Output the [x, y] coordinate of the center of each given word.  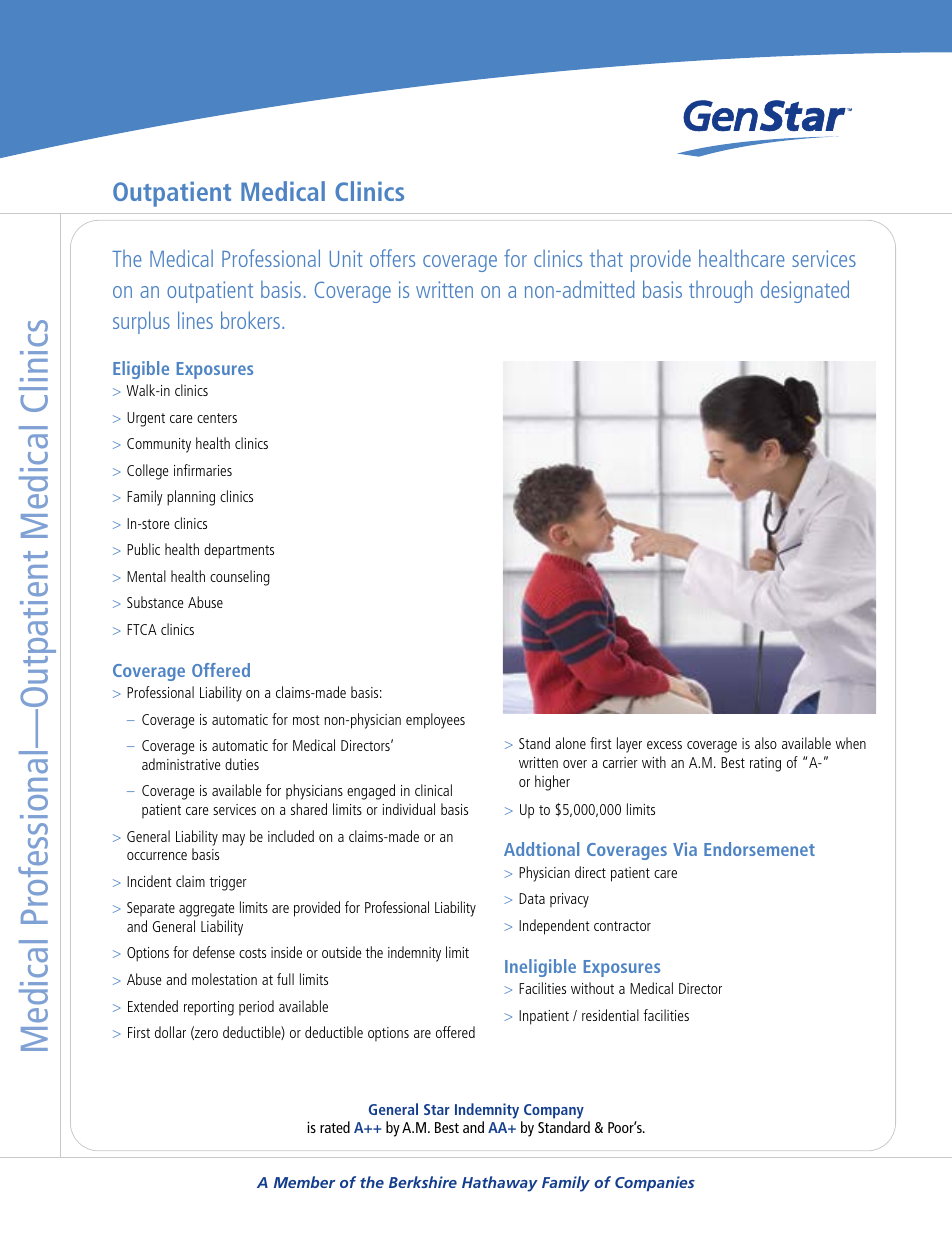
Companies [655, 1183]
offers [392, 258]
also [766, 743]
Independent [554, 927]
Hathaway [500, 1184]
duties [242, 764]
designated [805, 291]
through [721, 291]
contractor [622, 926]
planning [191, 498]
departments [239, 551]
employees [435, 721]
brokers [252, 320]
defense [214, 952]
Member [304, 1182]
